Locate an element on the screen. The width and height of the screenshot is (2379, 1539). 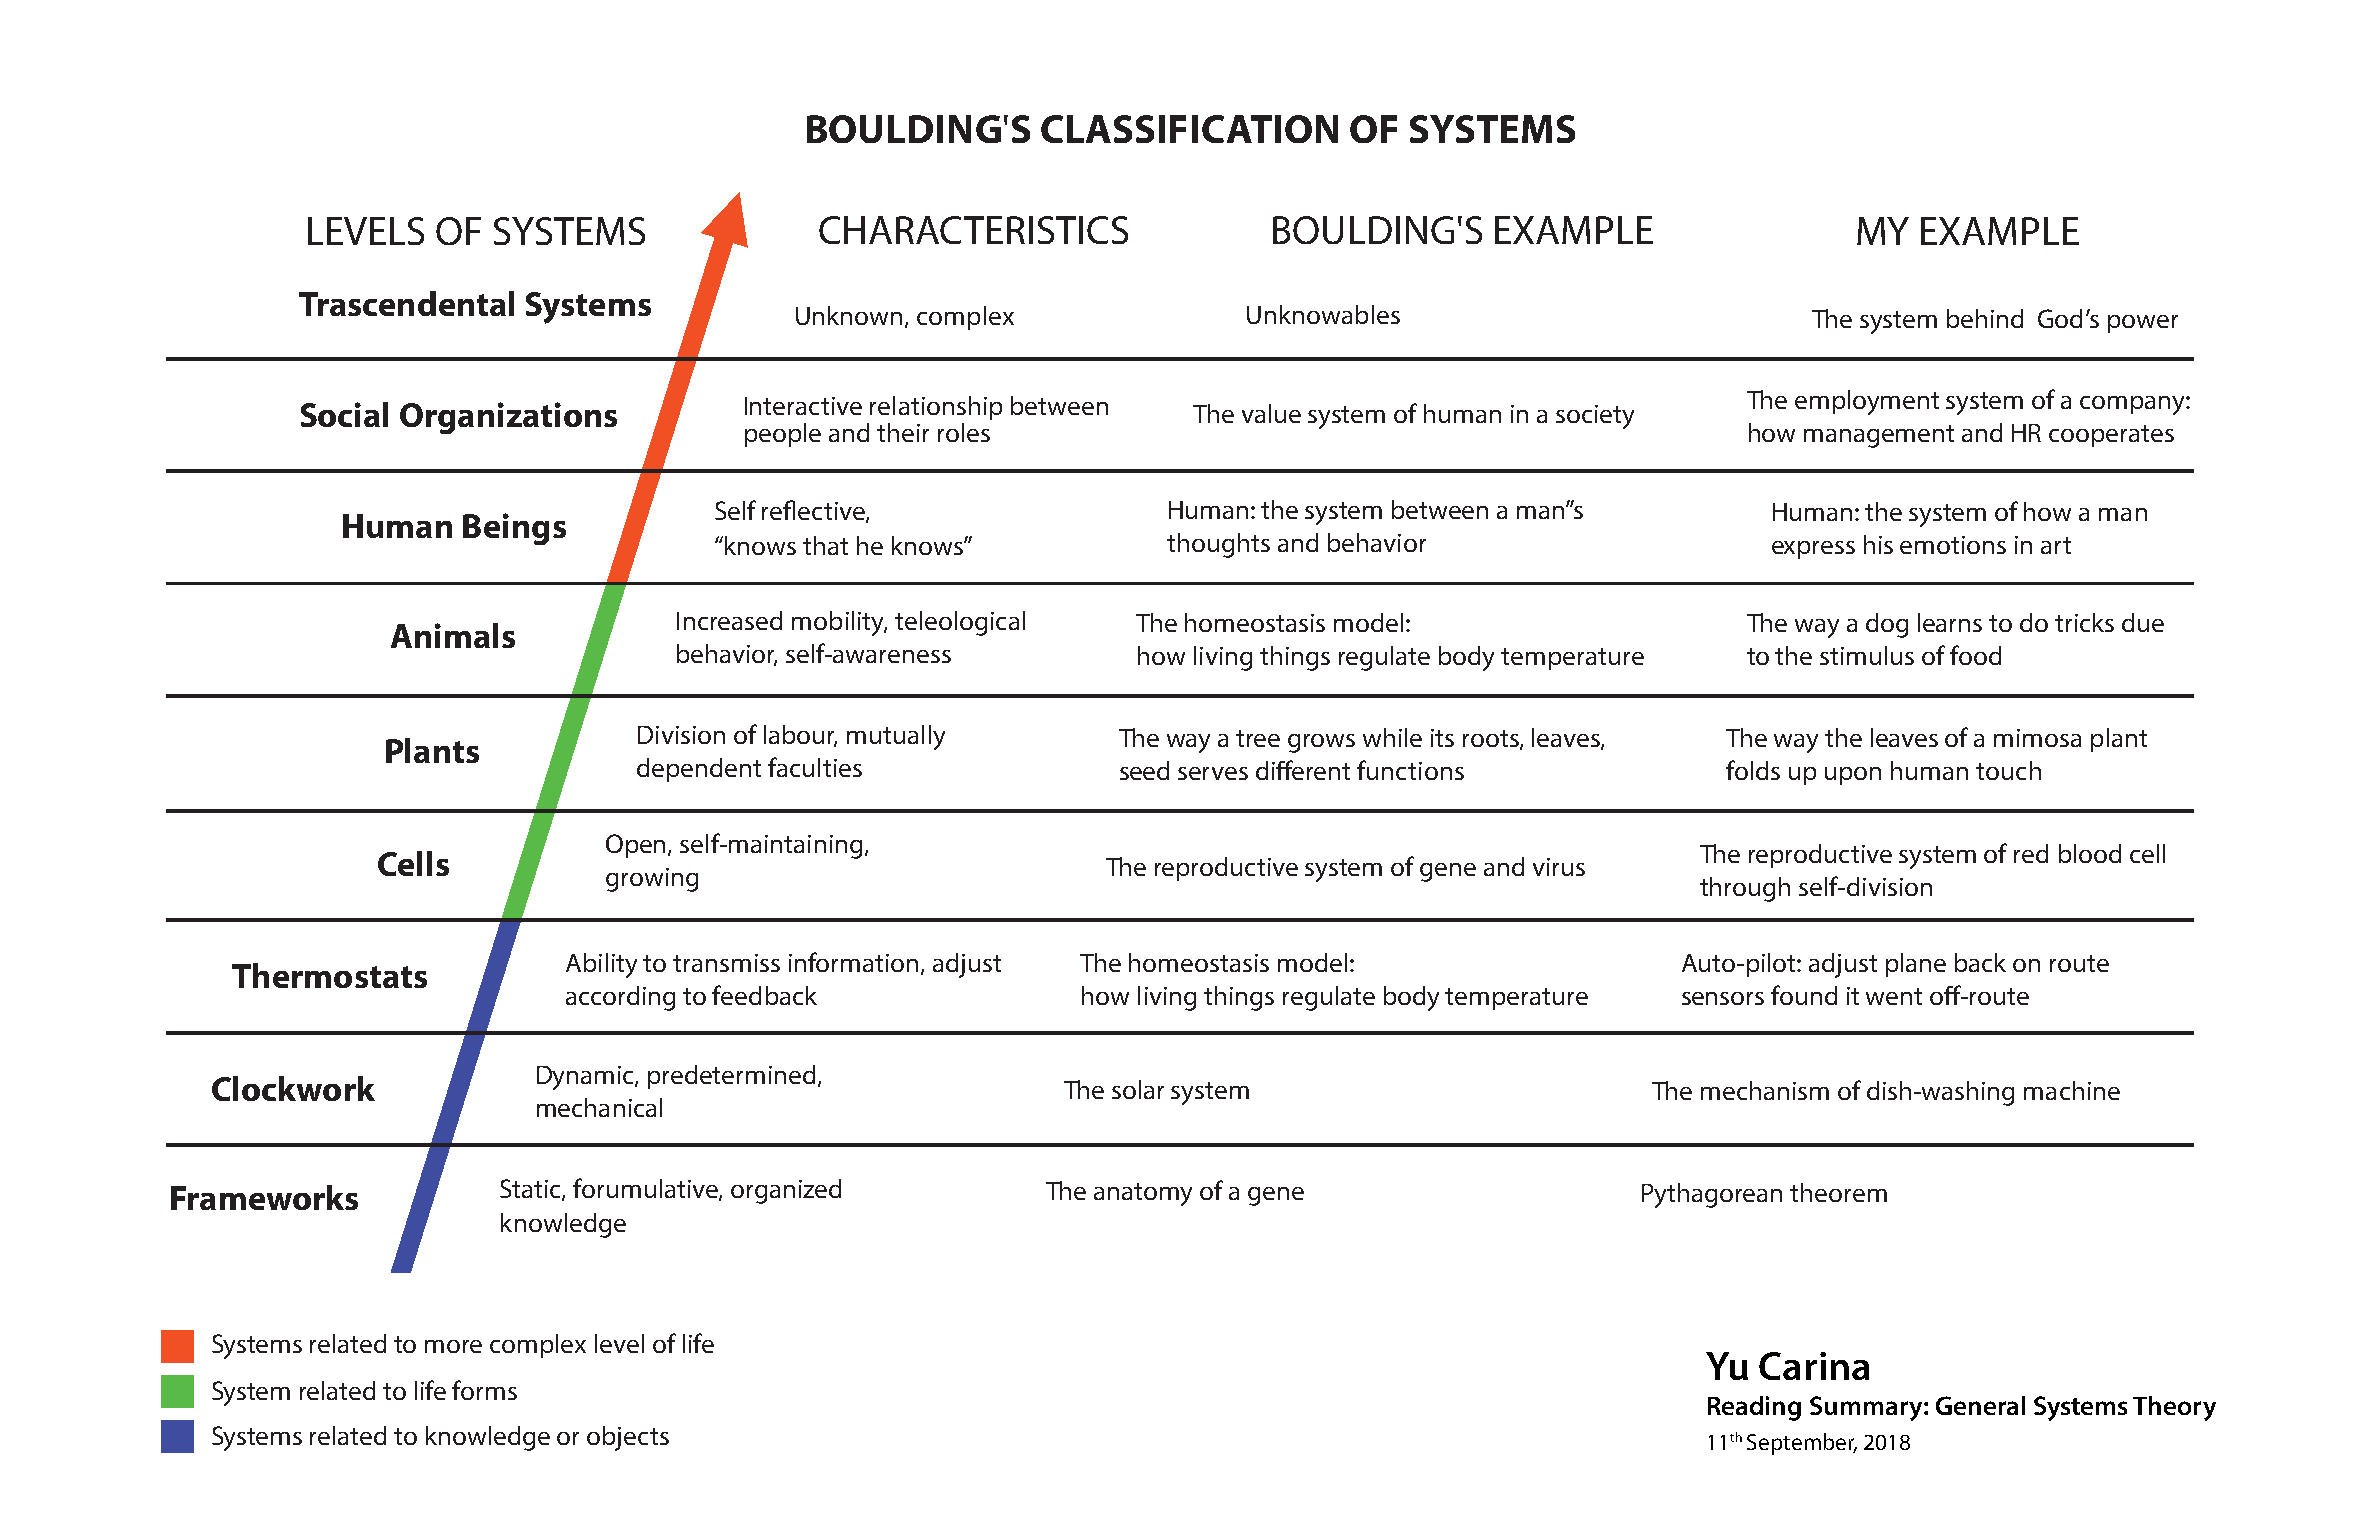
objects is located at coordinates (628, 1438).
